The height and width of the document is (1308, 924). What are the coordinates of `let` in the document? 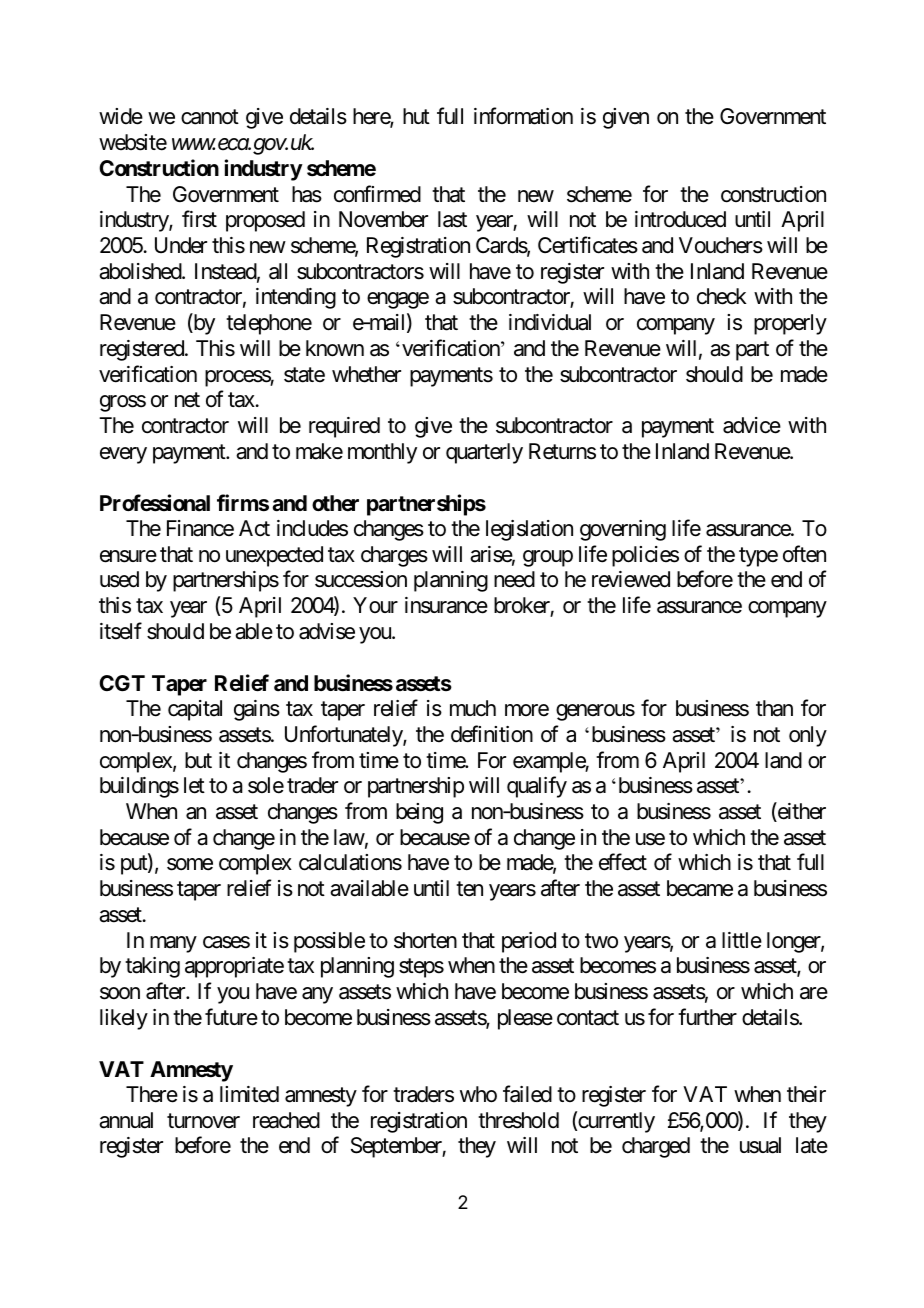 It's located at (194, 785).
